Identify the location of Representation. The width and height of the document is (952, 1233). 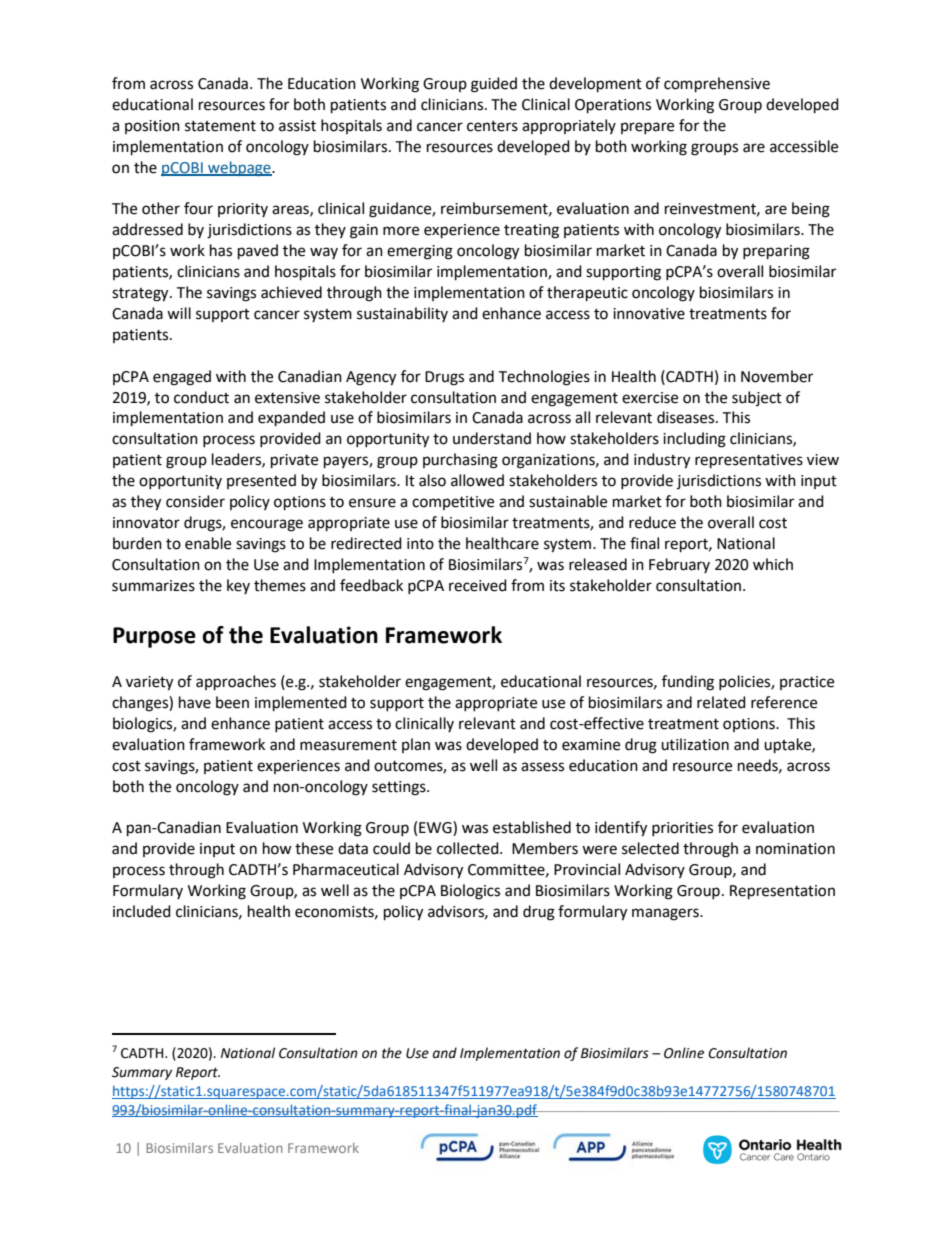
(782, 892).
